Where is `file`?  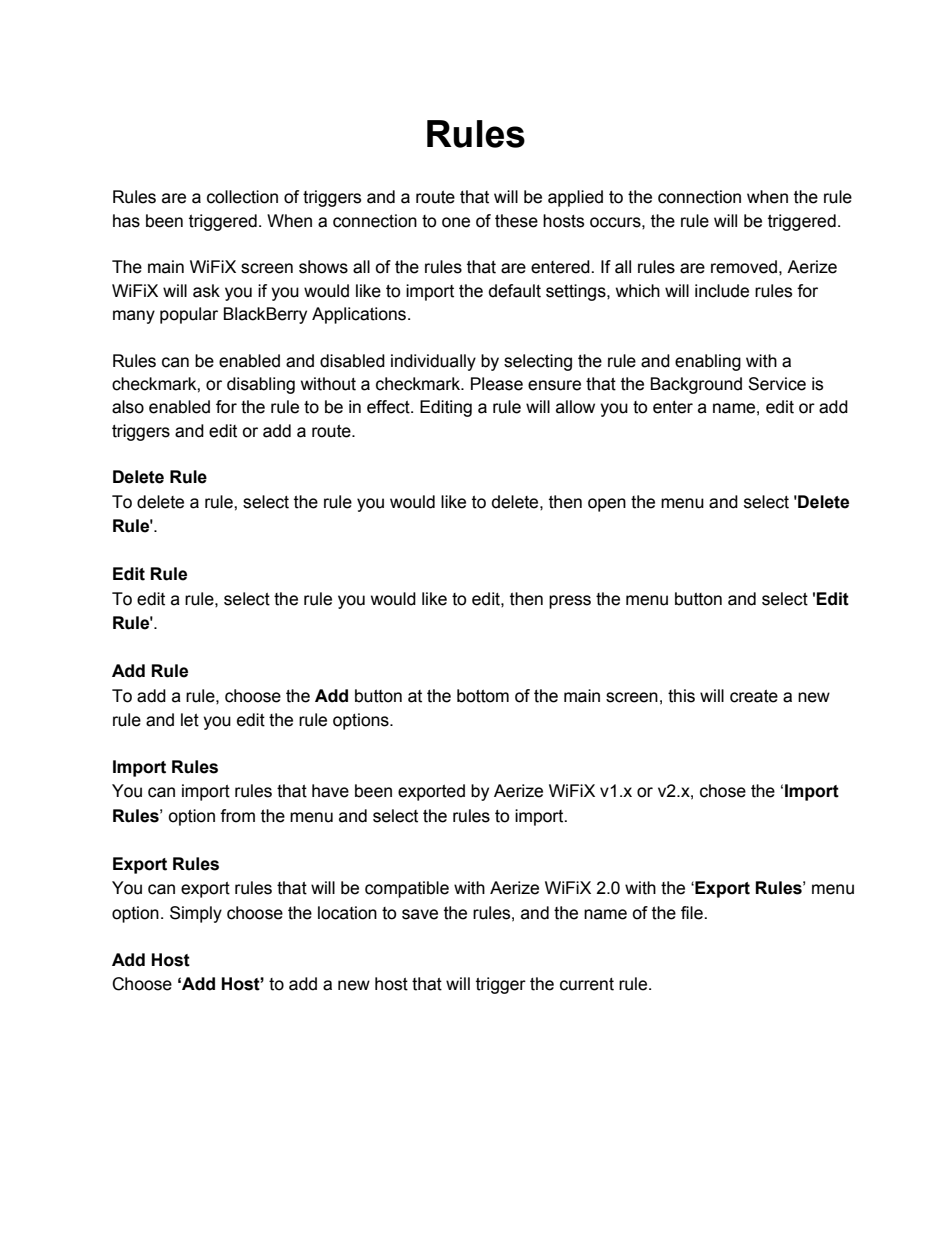
file is located at coordinates (693, 913).
